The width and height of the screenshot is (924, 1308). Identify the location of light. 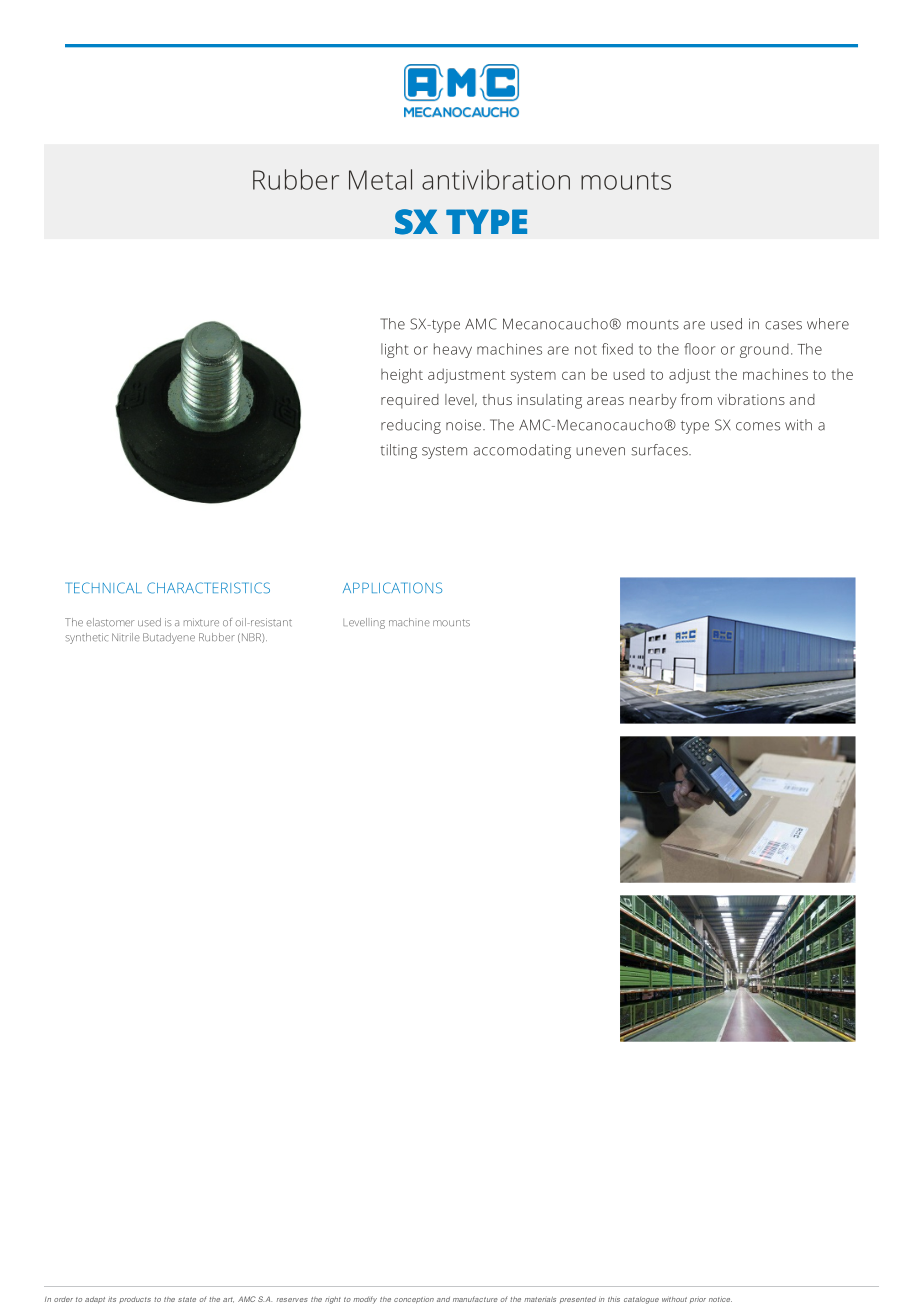
(395, 350).
